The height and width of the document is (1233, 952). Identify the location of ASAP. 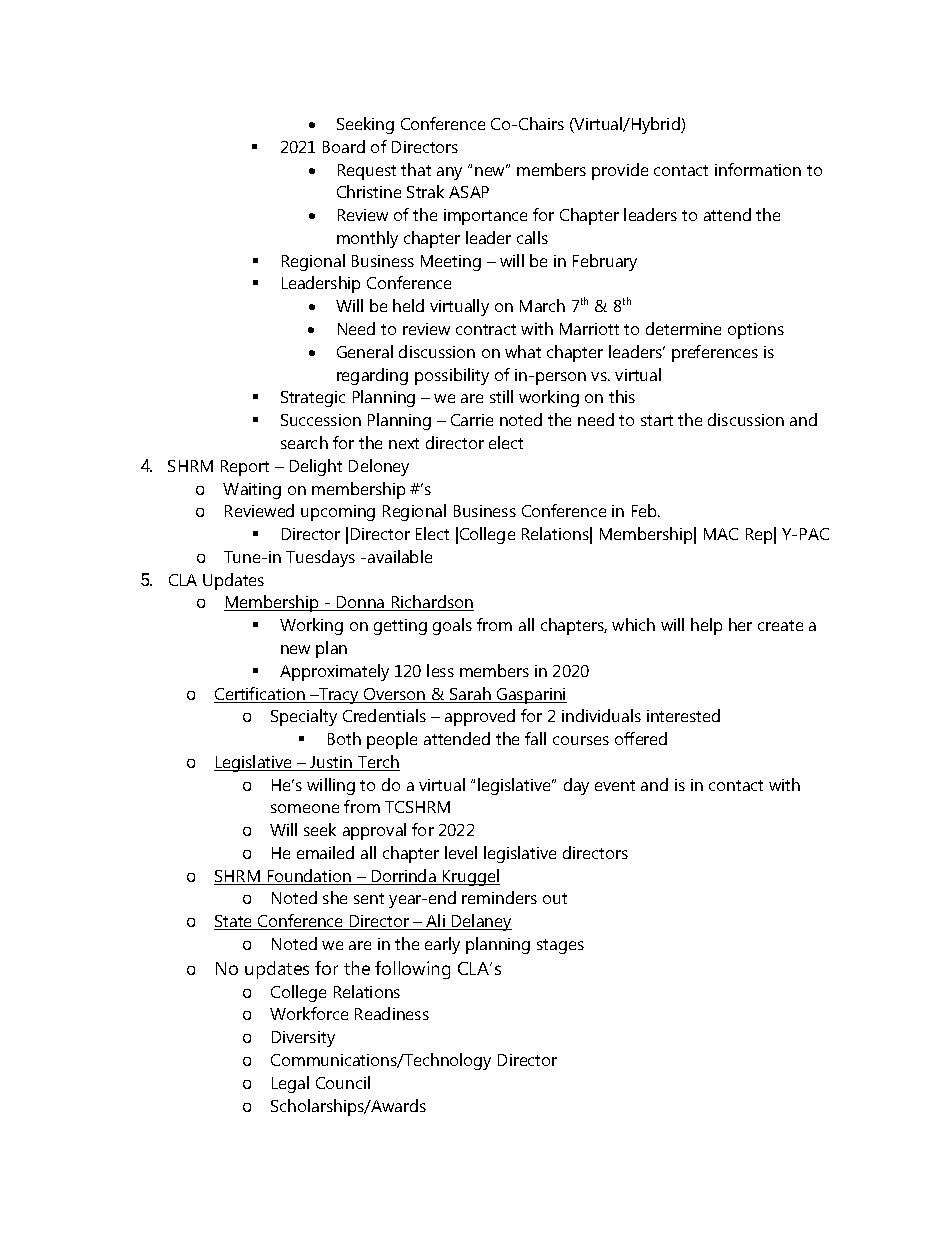
(469, 192).
